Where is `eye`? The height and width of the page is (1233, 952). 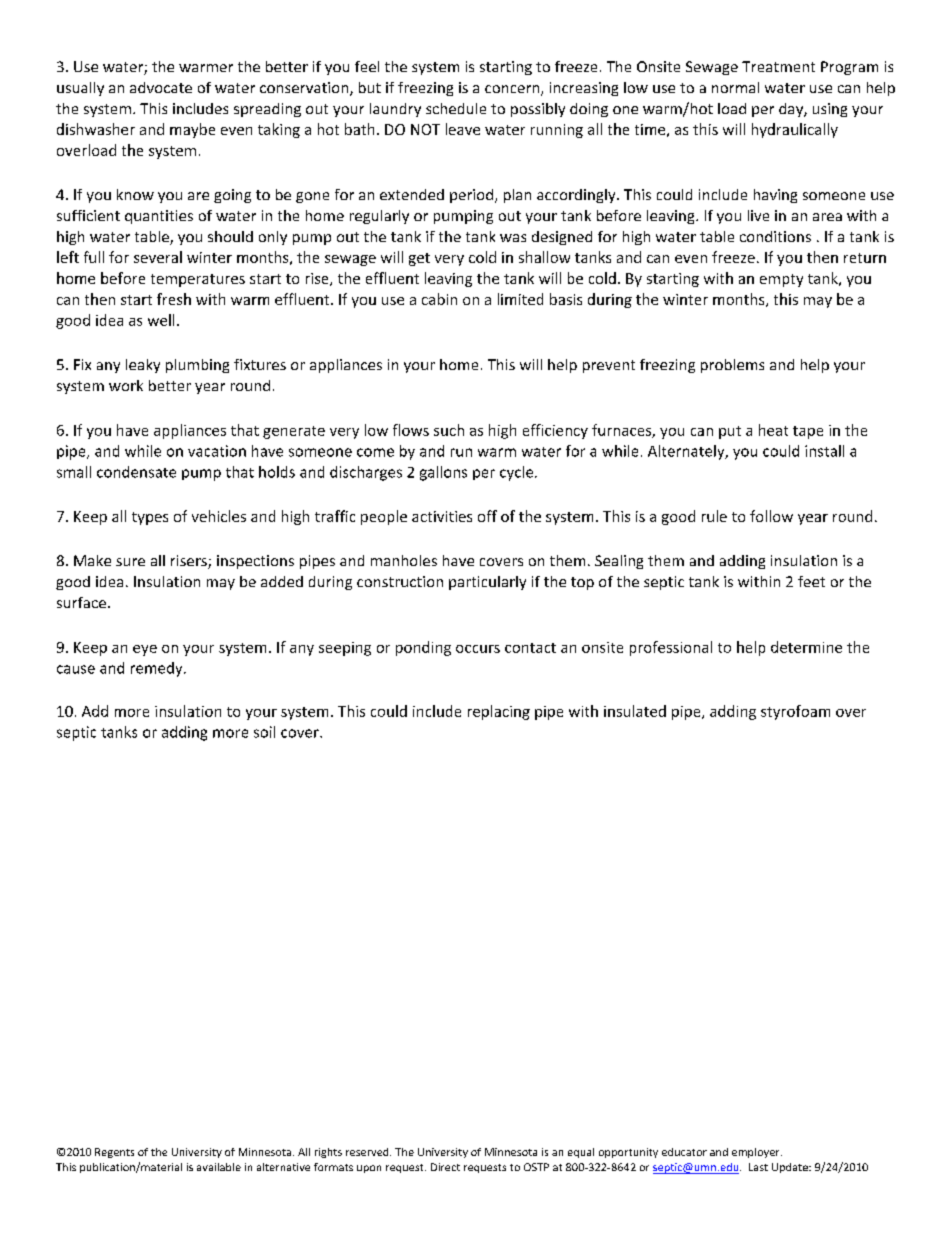
eye is located at coordinates (145, 650).
